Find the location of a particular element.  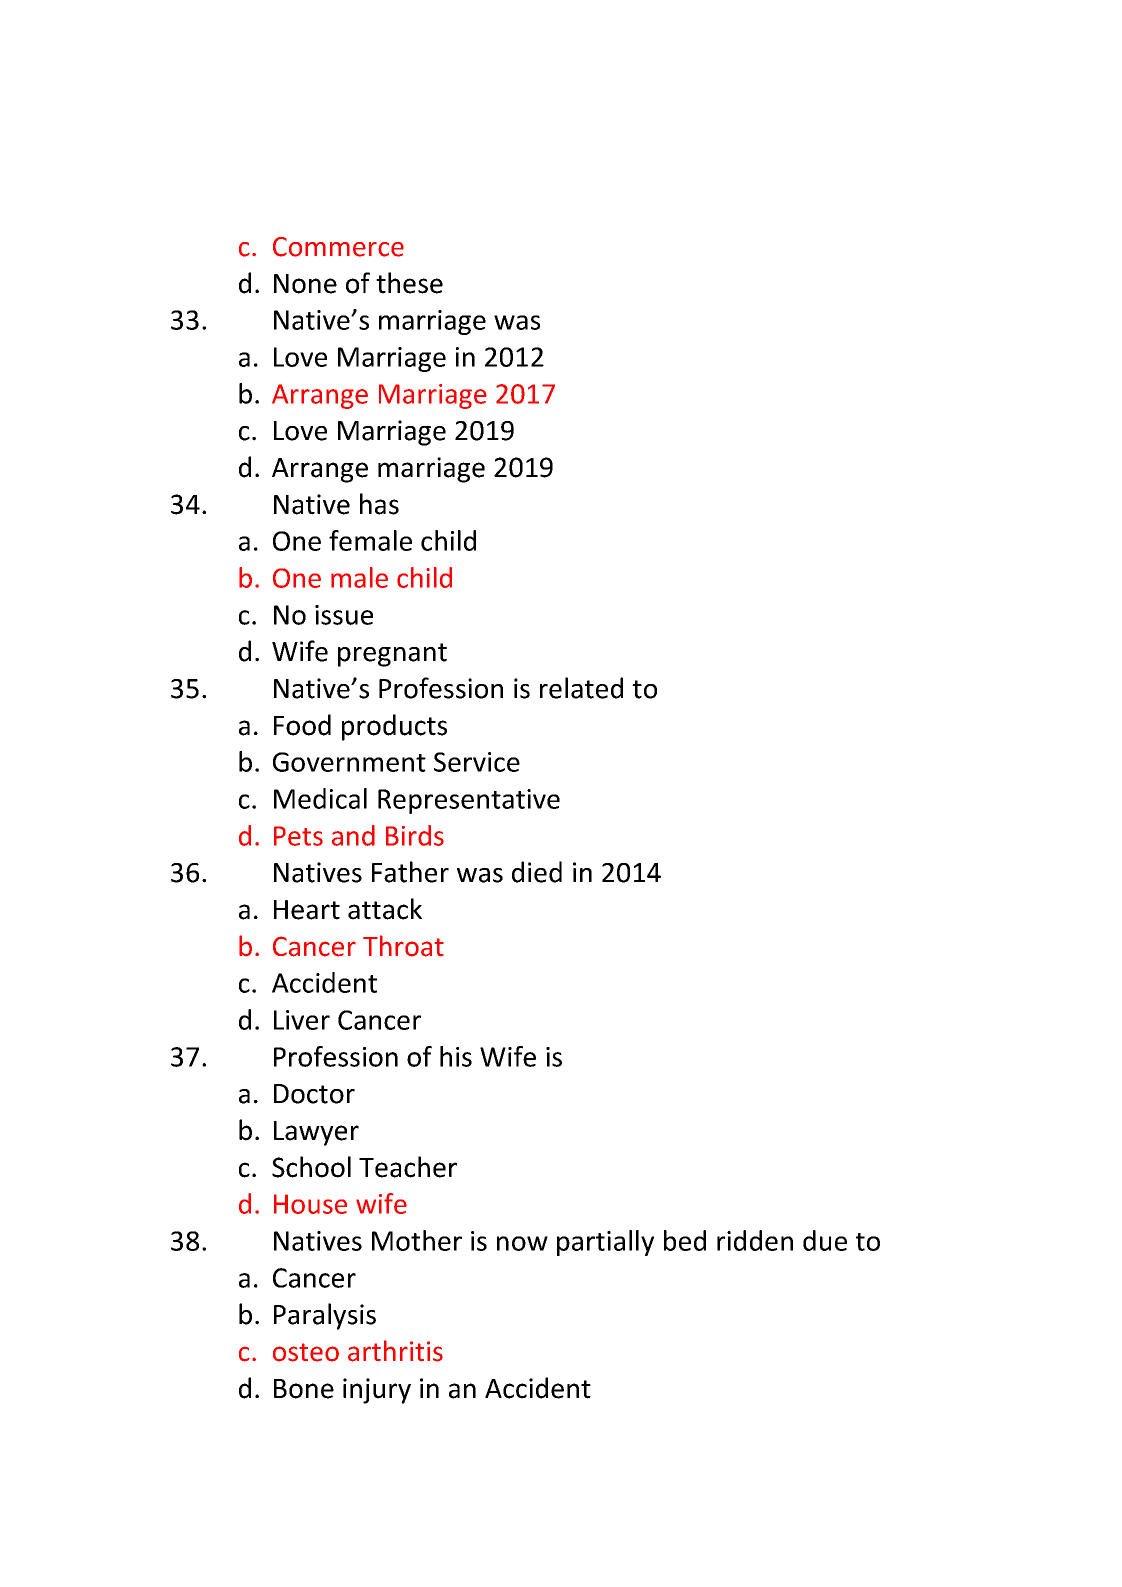

now is located at coordinates (522, 1243).
